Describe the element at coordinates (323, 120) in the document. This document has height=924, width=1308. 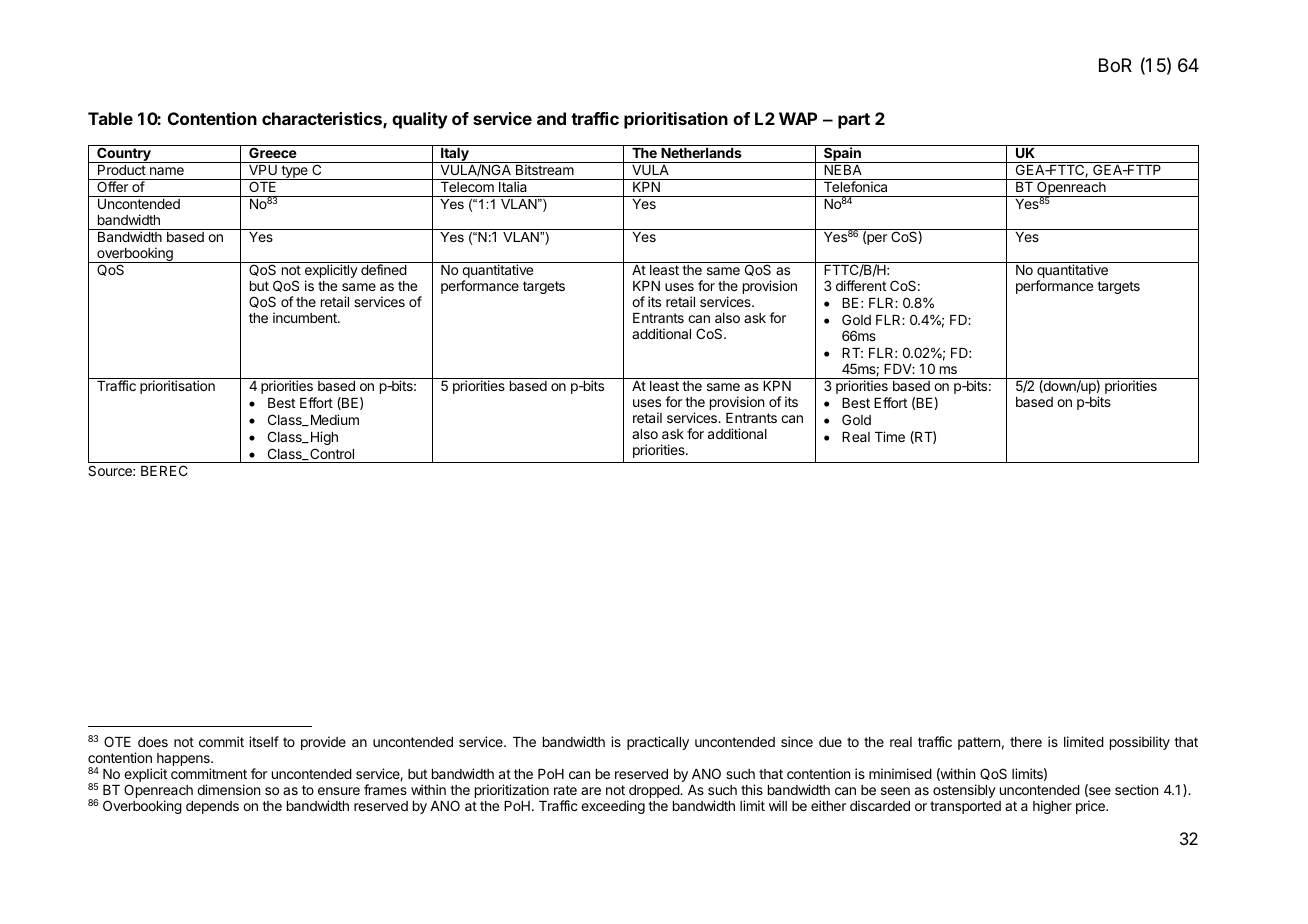
I see `characteristics` at that location.
